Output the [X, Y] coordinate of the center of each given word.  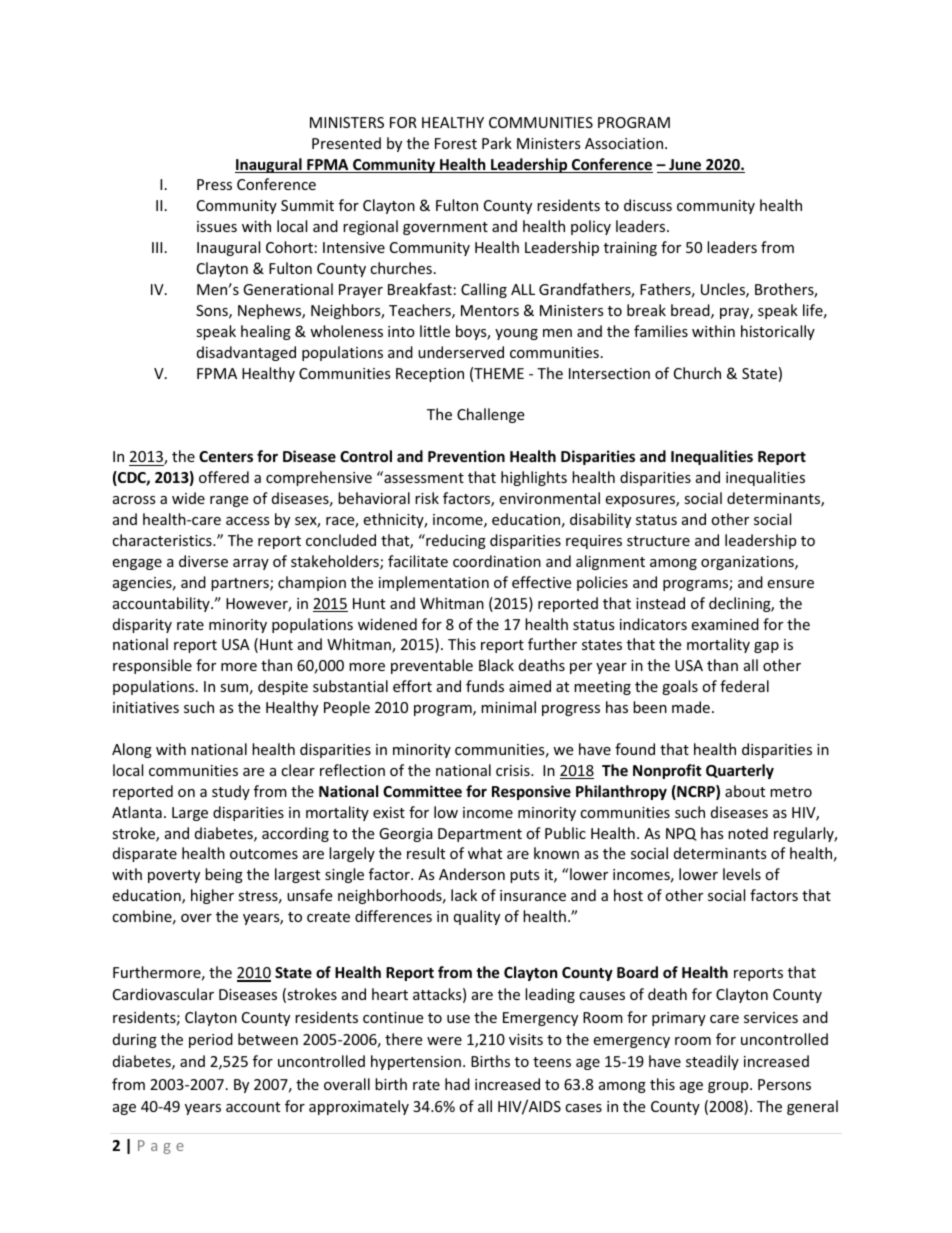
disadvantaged [246, 353]
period [211, 1040]
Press [214, 184]
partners [241, 584]
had [457, 1084]
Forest [456, 143]
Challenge [490, 415]
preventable [432, 666]
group [729, 1087]
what [485, 853]
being [224, 875]
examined [725, 624]
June [685, 166]
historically [778, 332]
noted [748, 833]
